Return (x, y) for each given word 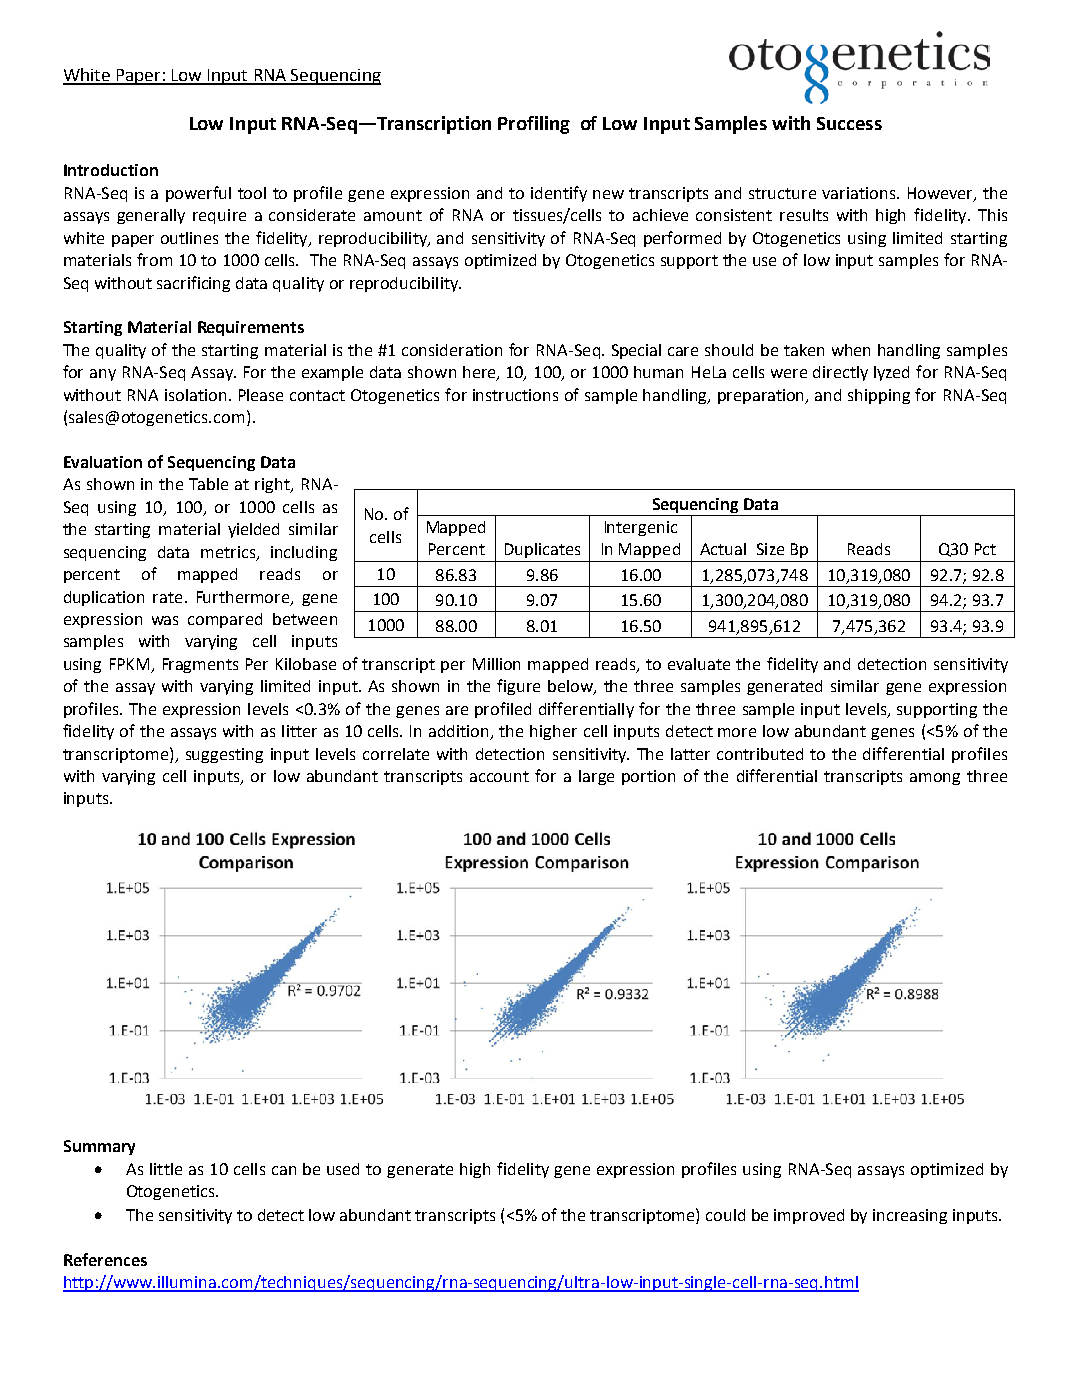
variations (860, 193)
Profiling (534, 125)
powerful (198, 194)
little (166, 1169)
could (725, 1215)
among (935, 779)
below (571, 687)
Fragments (200, 665)
